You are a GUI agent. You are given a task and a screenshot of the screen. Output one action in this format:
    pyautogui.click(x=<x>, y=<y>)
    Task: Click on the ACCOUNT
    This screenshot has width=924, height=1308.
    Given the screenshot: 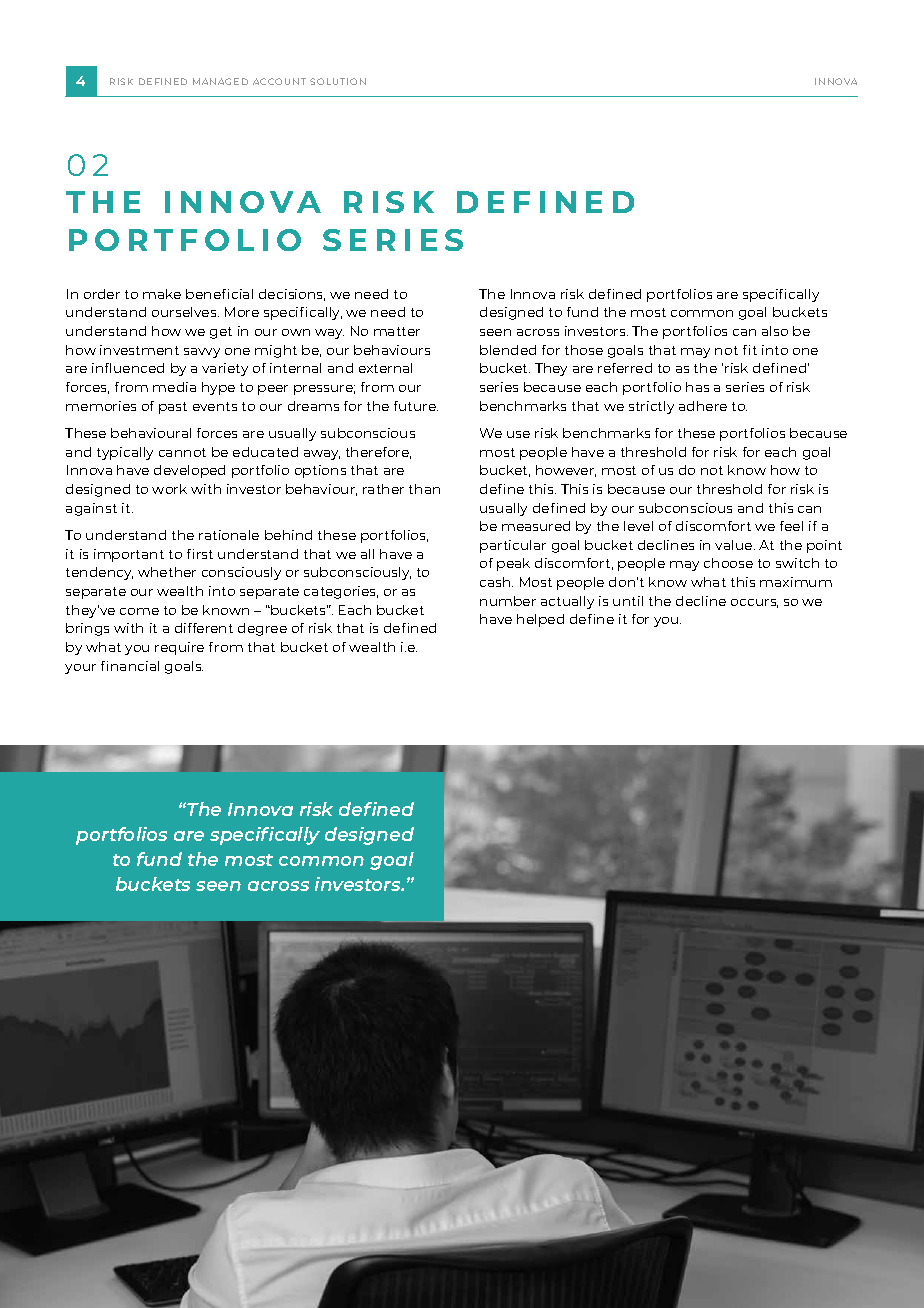 What is the action you would take?
    pyautogui.click(x=279, y=81)
